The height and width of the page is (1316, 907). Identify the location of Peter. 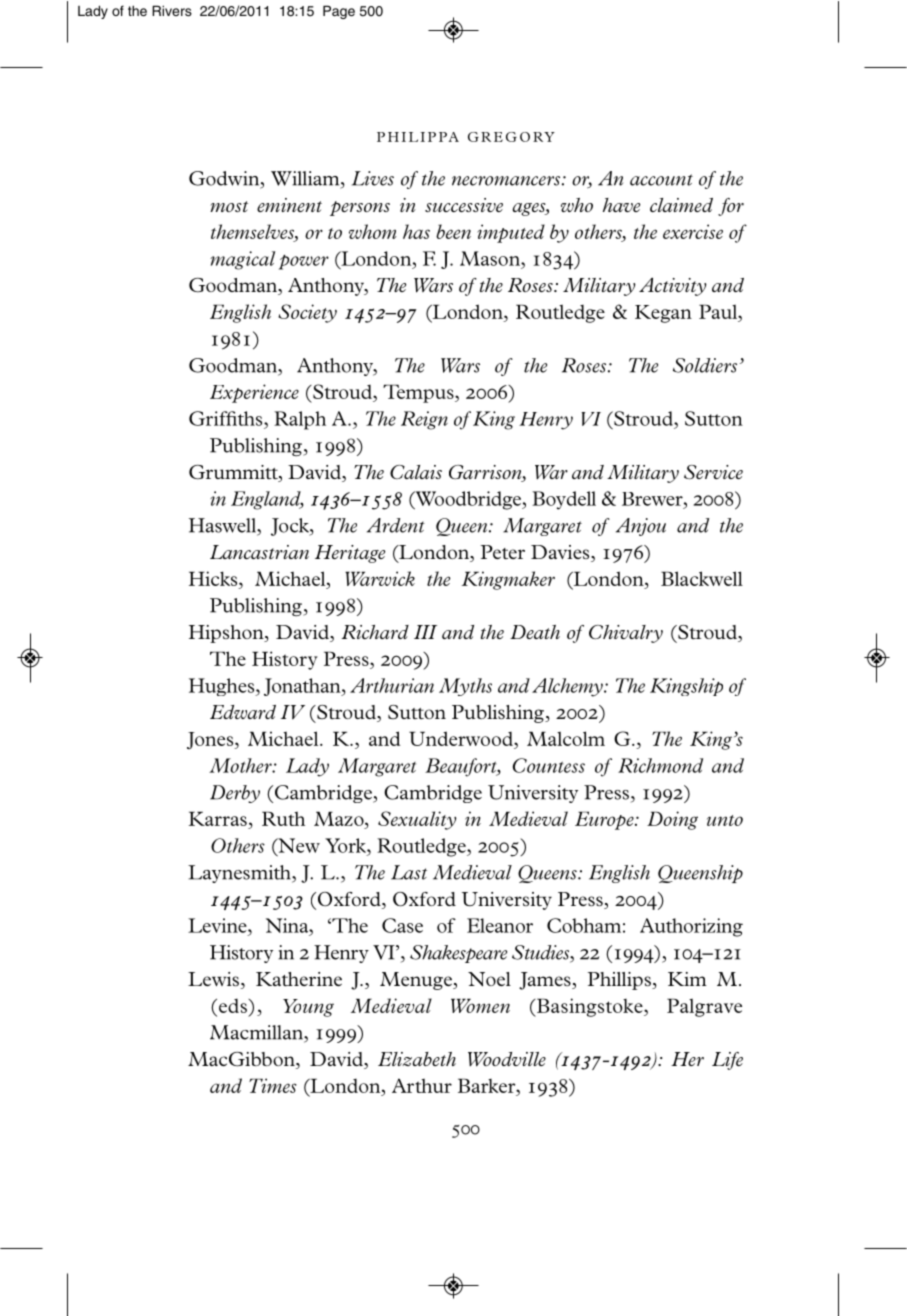
(503, 552).
